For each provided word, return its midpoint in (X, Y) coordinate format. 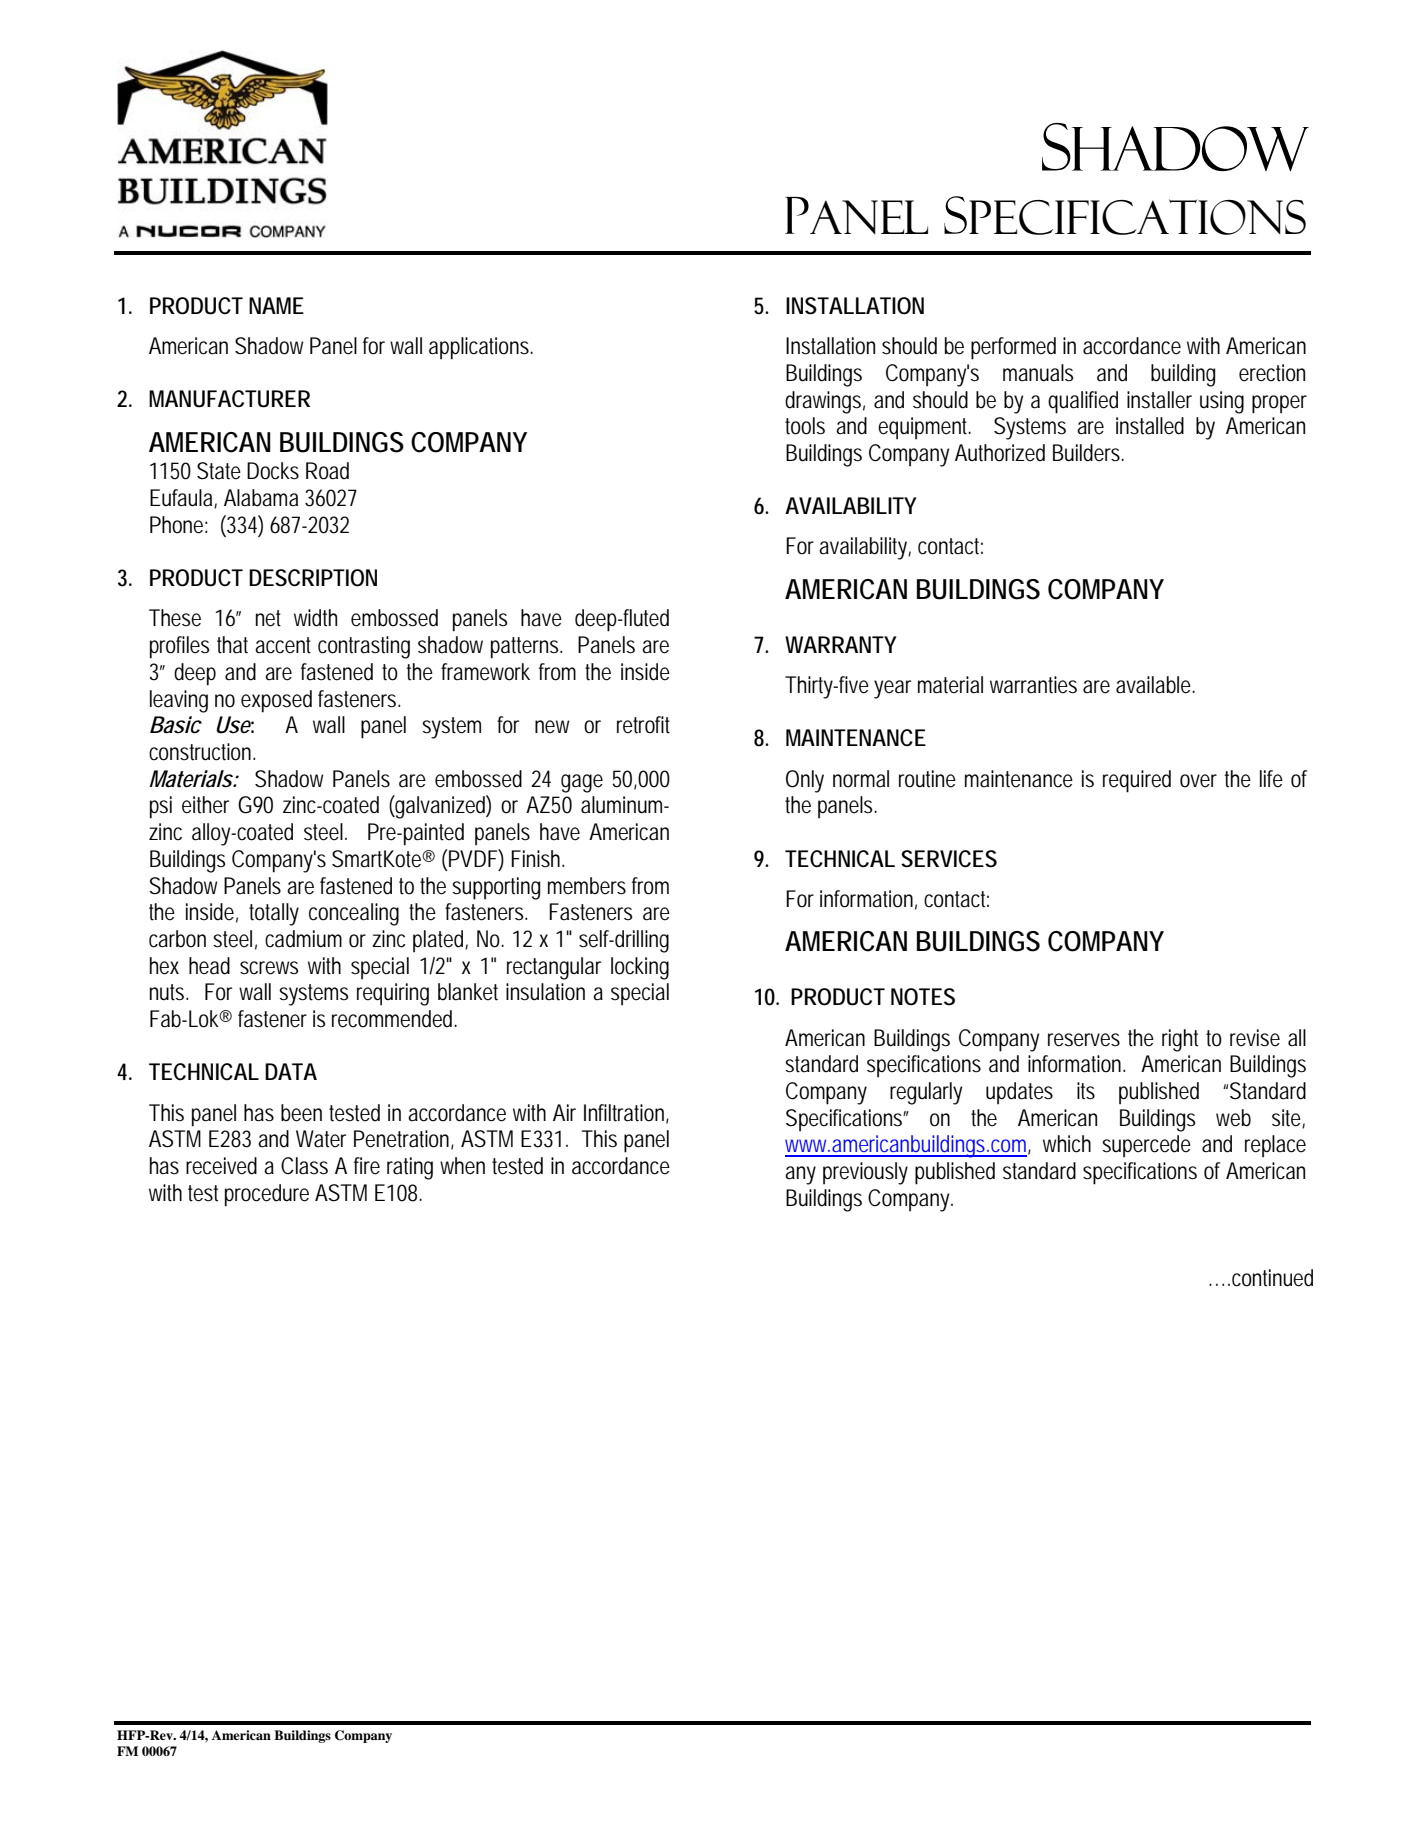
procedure (267, 1195)
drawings (825, 402)
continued (1272, 1278)
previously (865, 1173)
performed (1013, 348)
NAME (276, 305)
